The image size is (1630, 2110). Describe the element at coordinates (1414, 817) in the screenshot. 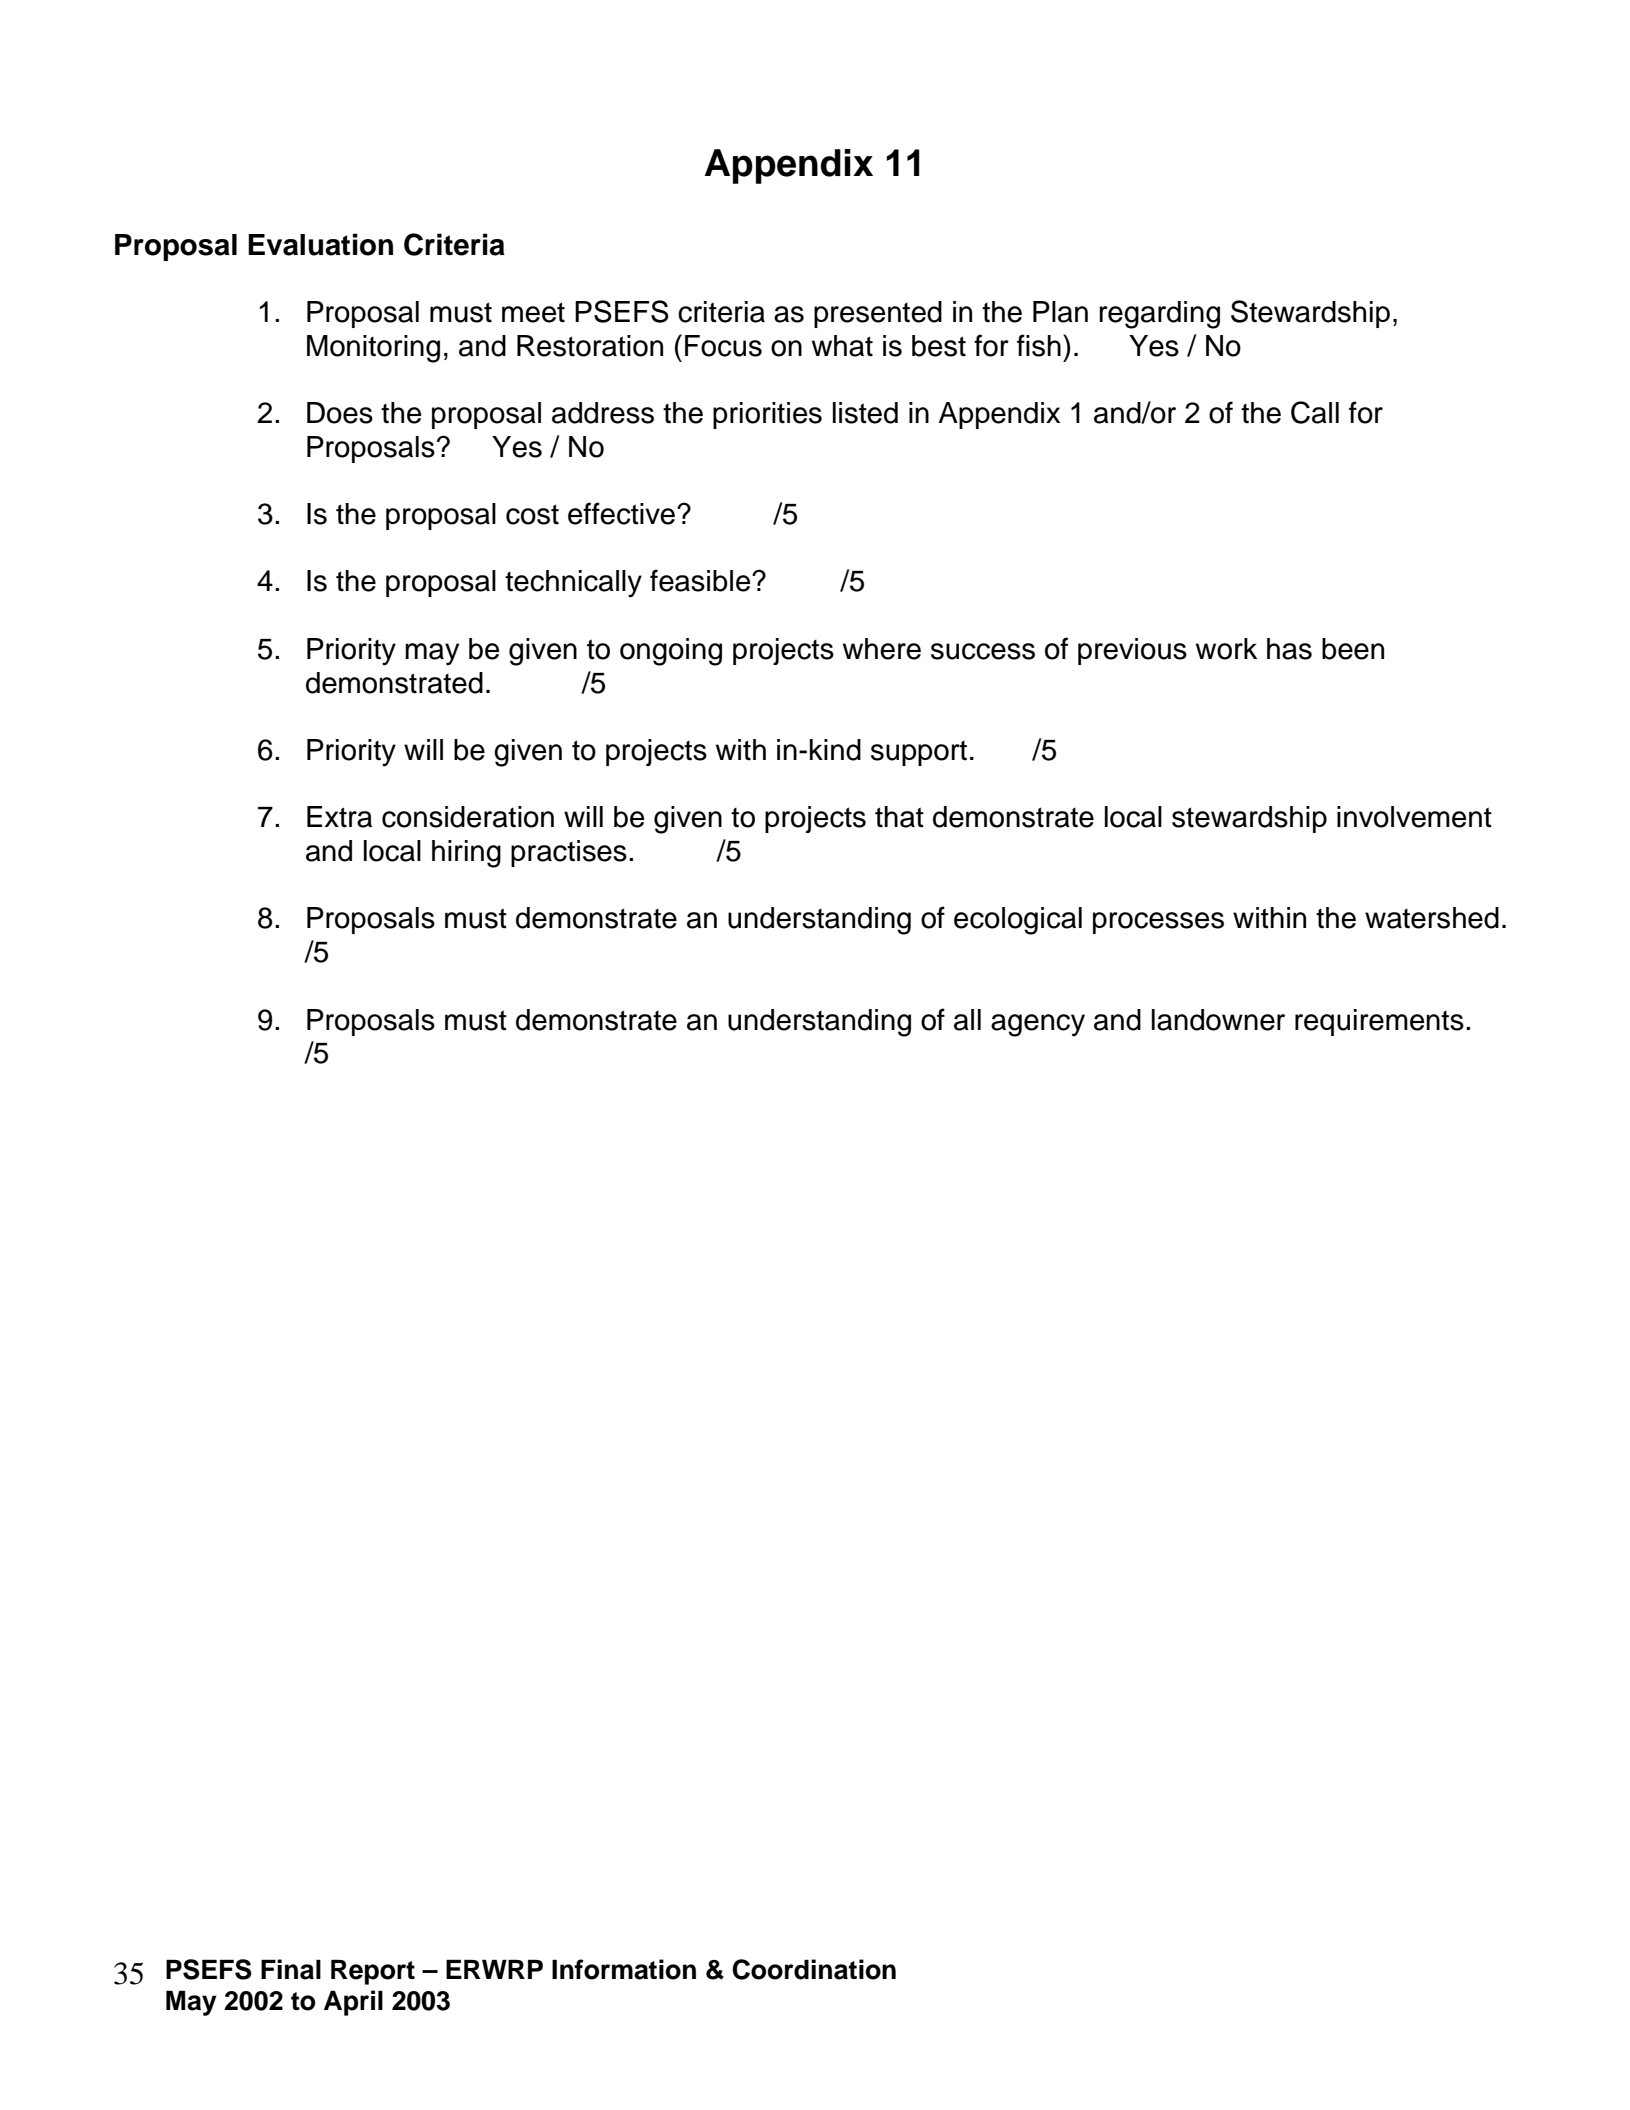

I see `involvement` at that location.
